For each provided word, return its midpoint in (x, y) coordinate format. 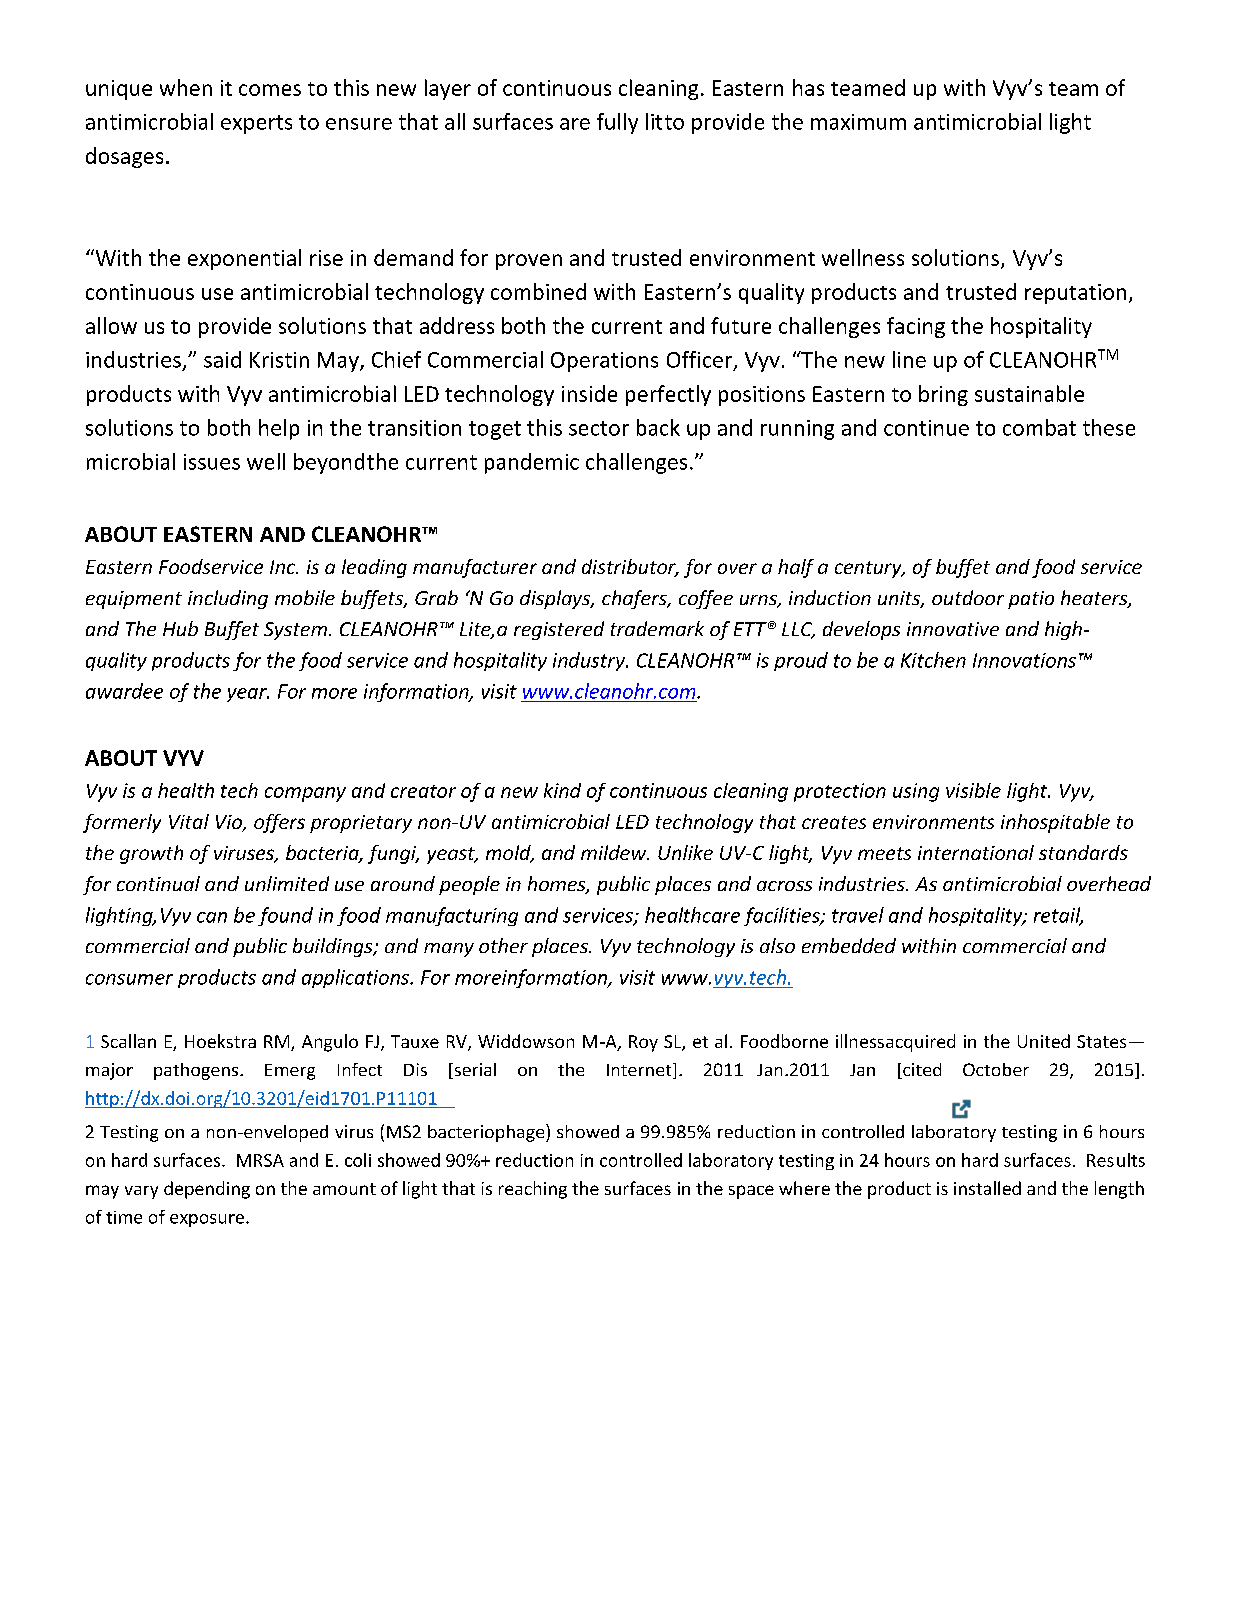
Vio (230, 823)
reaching (533, 1190)
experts (256, 124)
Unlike (685, 852)
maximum (858, 122)
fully (617, 123)
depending (207, 1190)
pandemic (532, 463)
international (976, 852)
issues (212, 462)
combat (1039, 427)
